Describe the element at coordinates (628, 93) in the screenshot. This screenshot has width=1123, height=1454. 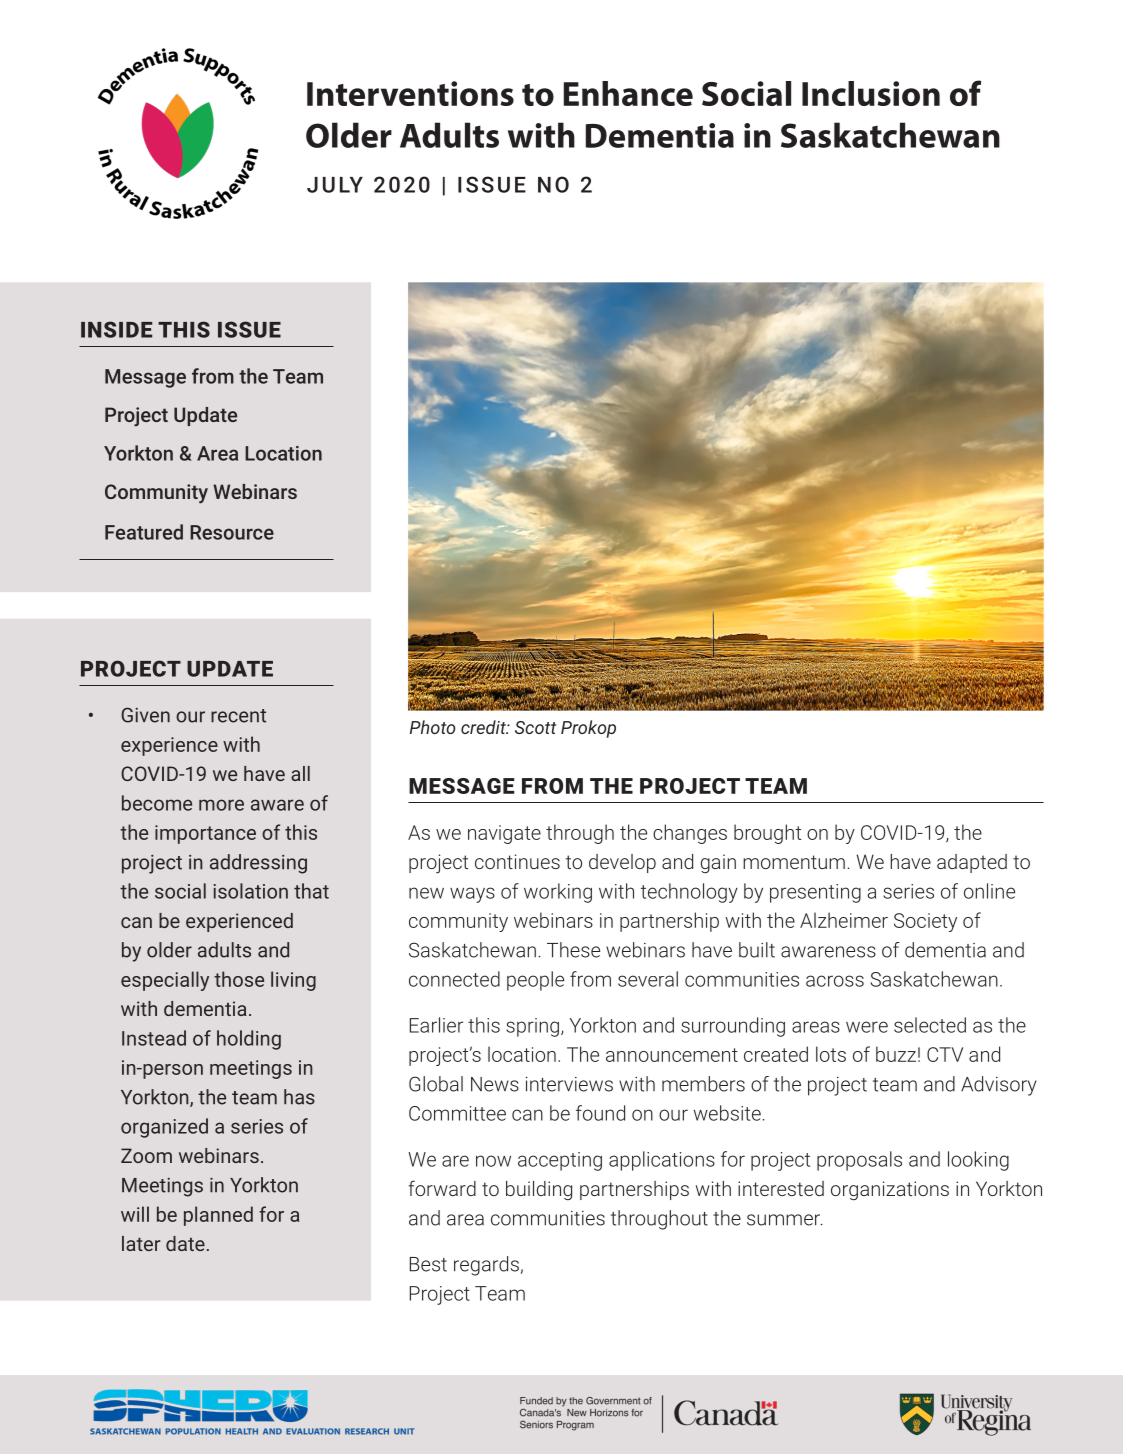
I see `Enhance` at that location.
